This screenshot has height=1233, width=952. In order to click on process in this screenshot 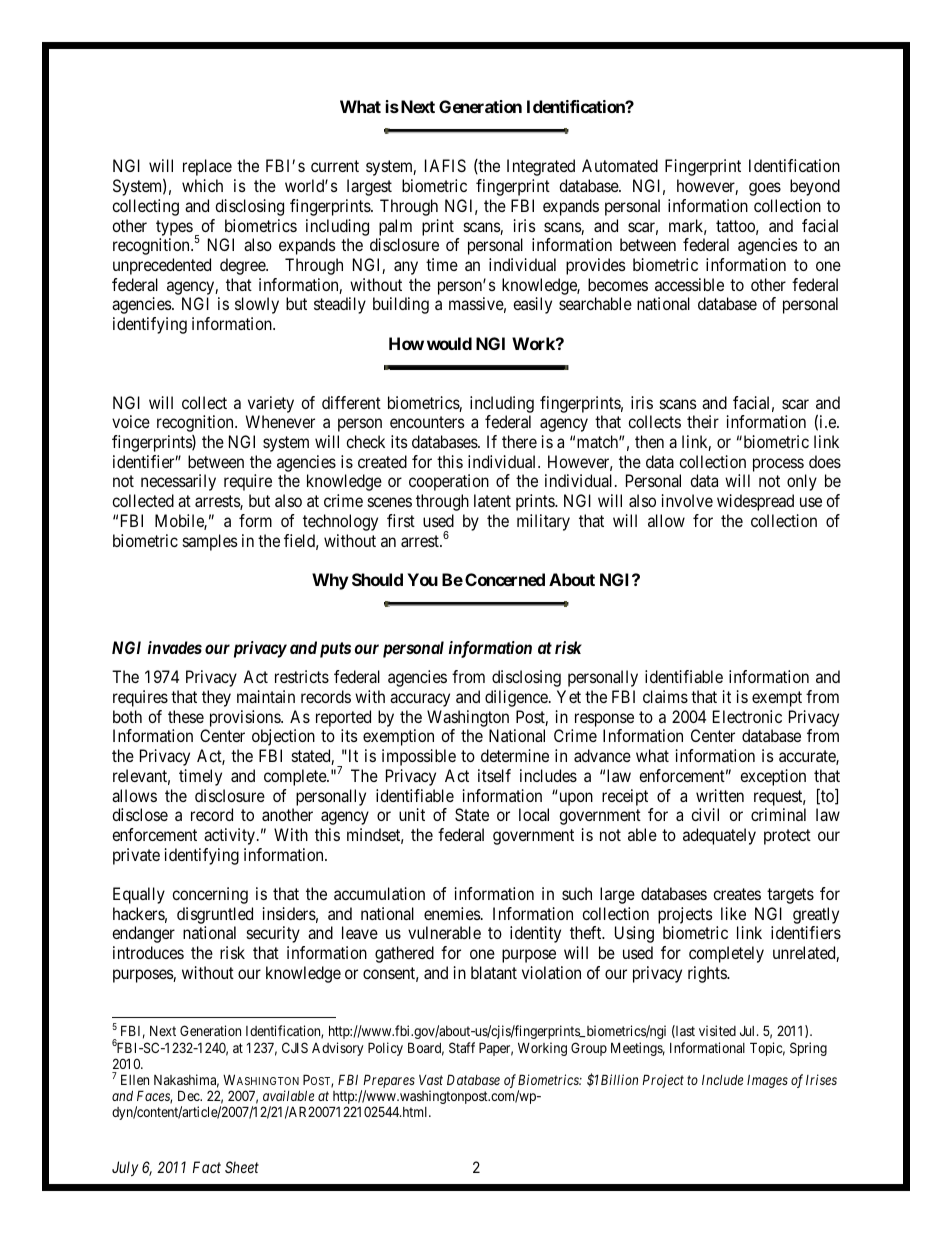, I will do `click(778, 465)`.
